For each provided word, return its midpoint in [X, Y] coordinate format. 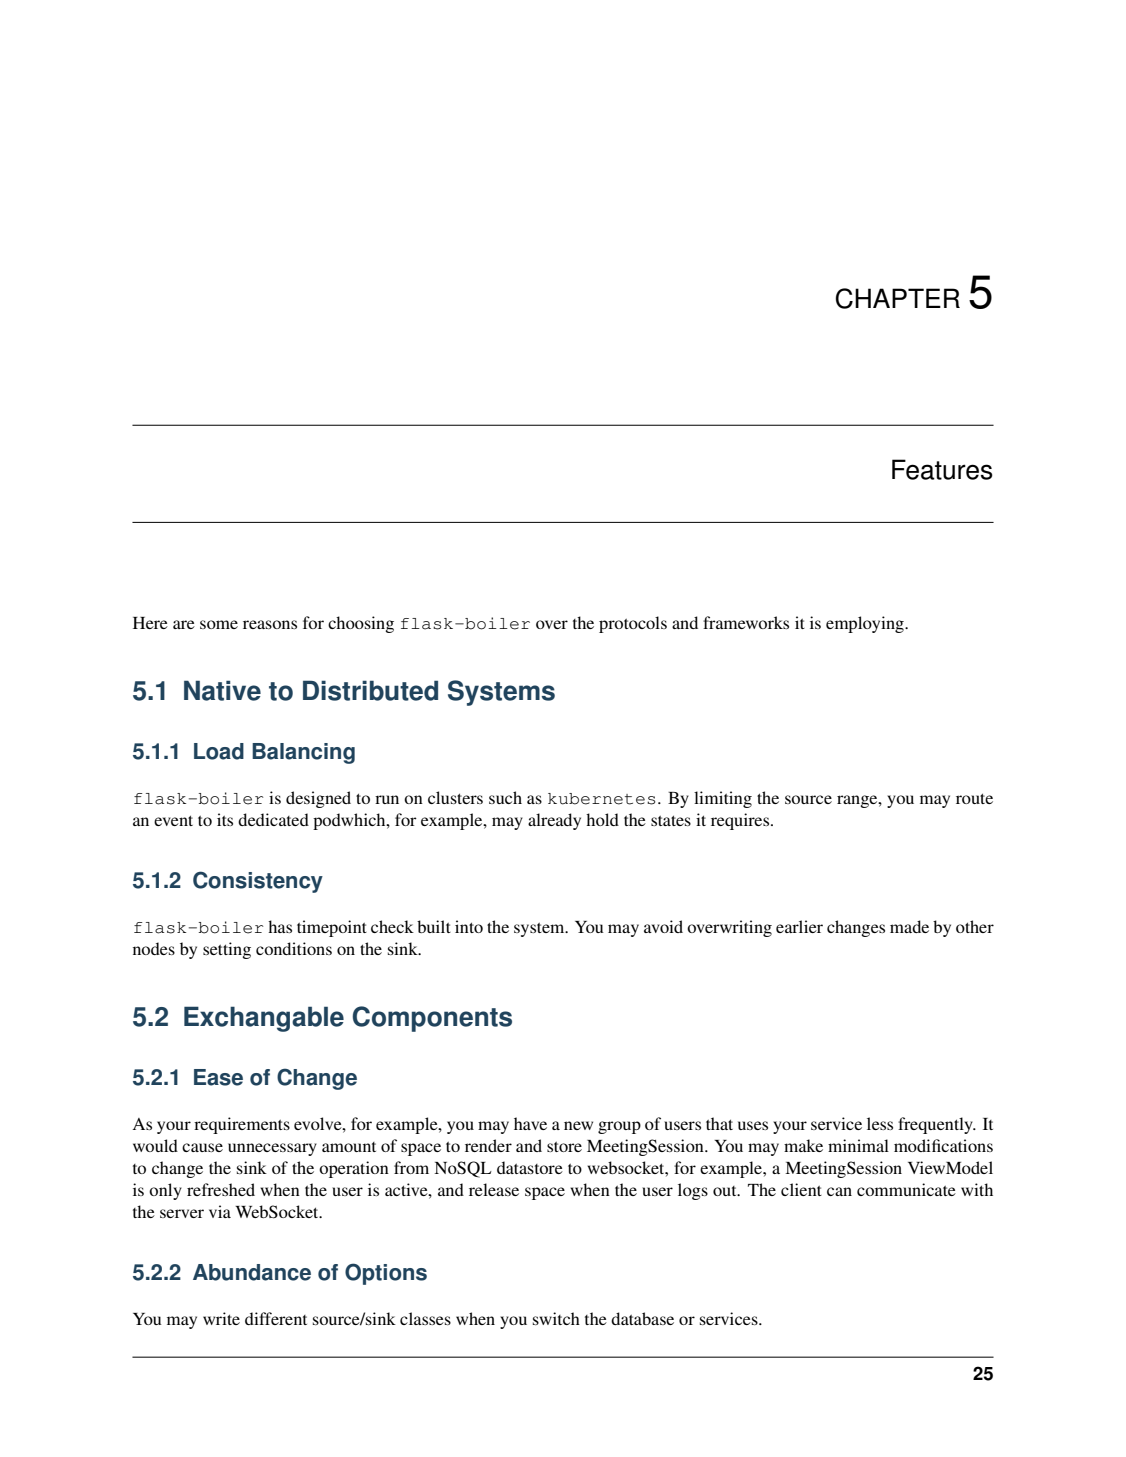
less [880, 1123]
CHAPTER [898, 298]
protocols [633, 624]
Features [942, 469]
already [554, 821]
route [974, 798]
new [578, 1125]
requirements [242, 1125]
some [219, 624]
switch [556, 1318]
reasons [270, 624]
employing [866, 624]
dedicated [273, 819]
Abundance [252, 1272]
